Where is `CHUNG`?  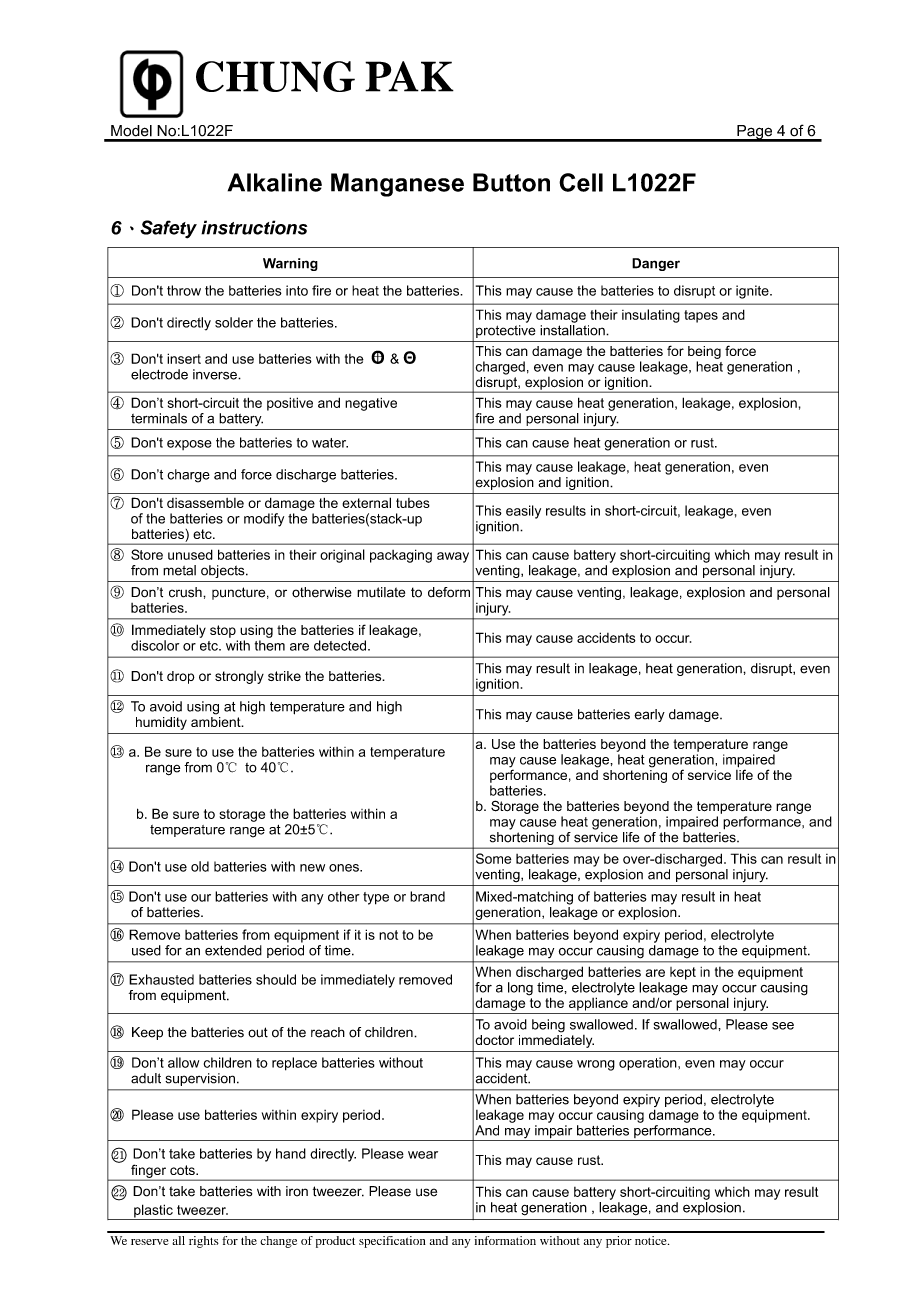
CHUNG is located at coordinates (275, 76).
